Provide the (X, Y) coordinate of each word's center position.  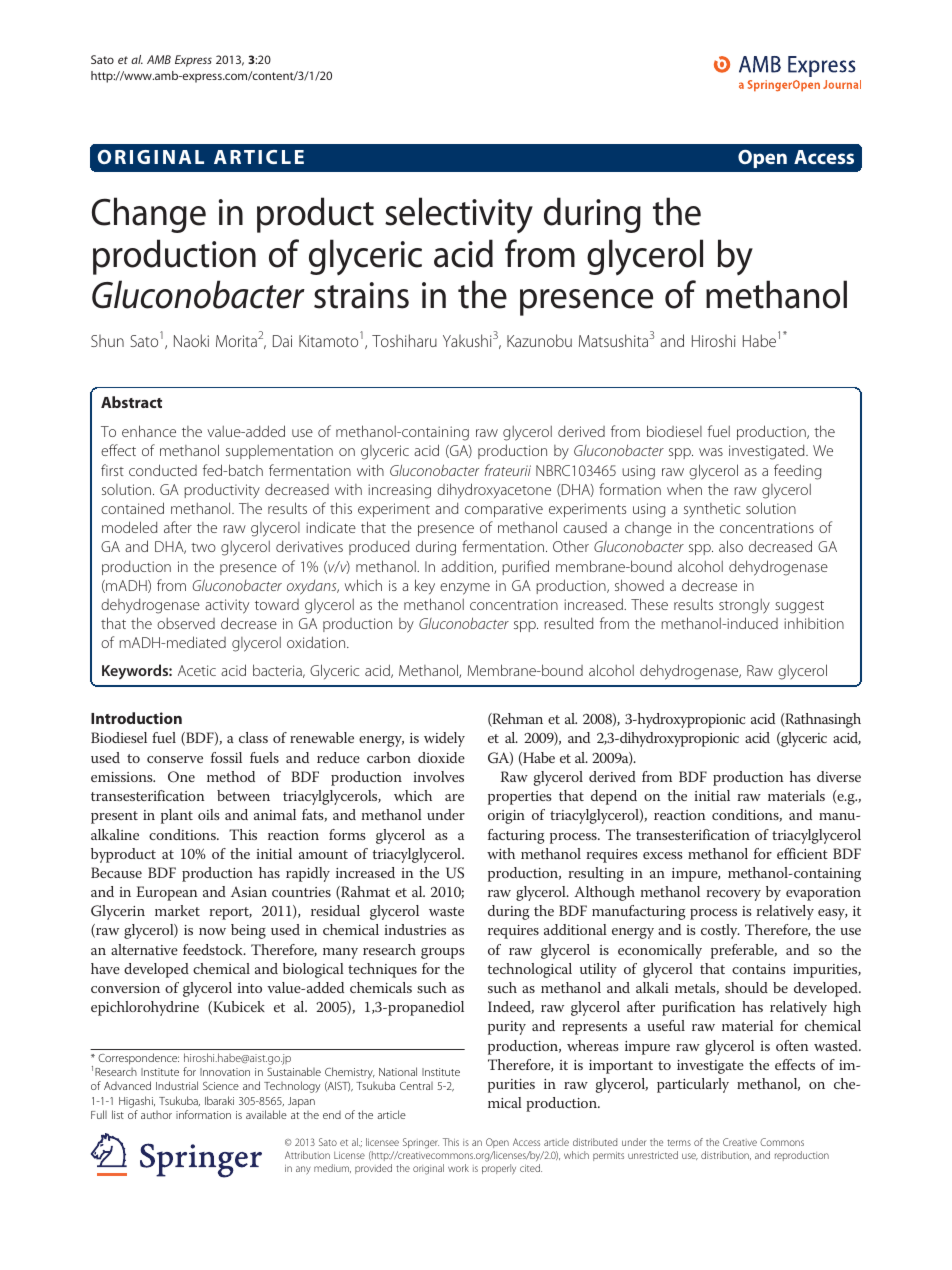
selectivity (459, 215)
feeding (797, 472)
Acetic (197, 670)
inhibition (814, 623)
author (156, 1115)
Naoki (191, 340)
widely (444, 739)
